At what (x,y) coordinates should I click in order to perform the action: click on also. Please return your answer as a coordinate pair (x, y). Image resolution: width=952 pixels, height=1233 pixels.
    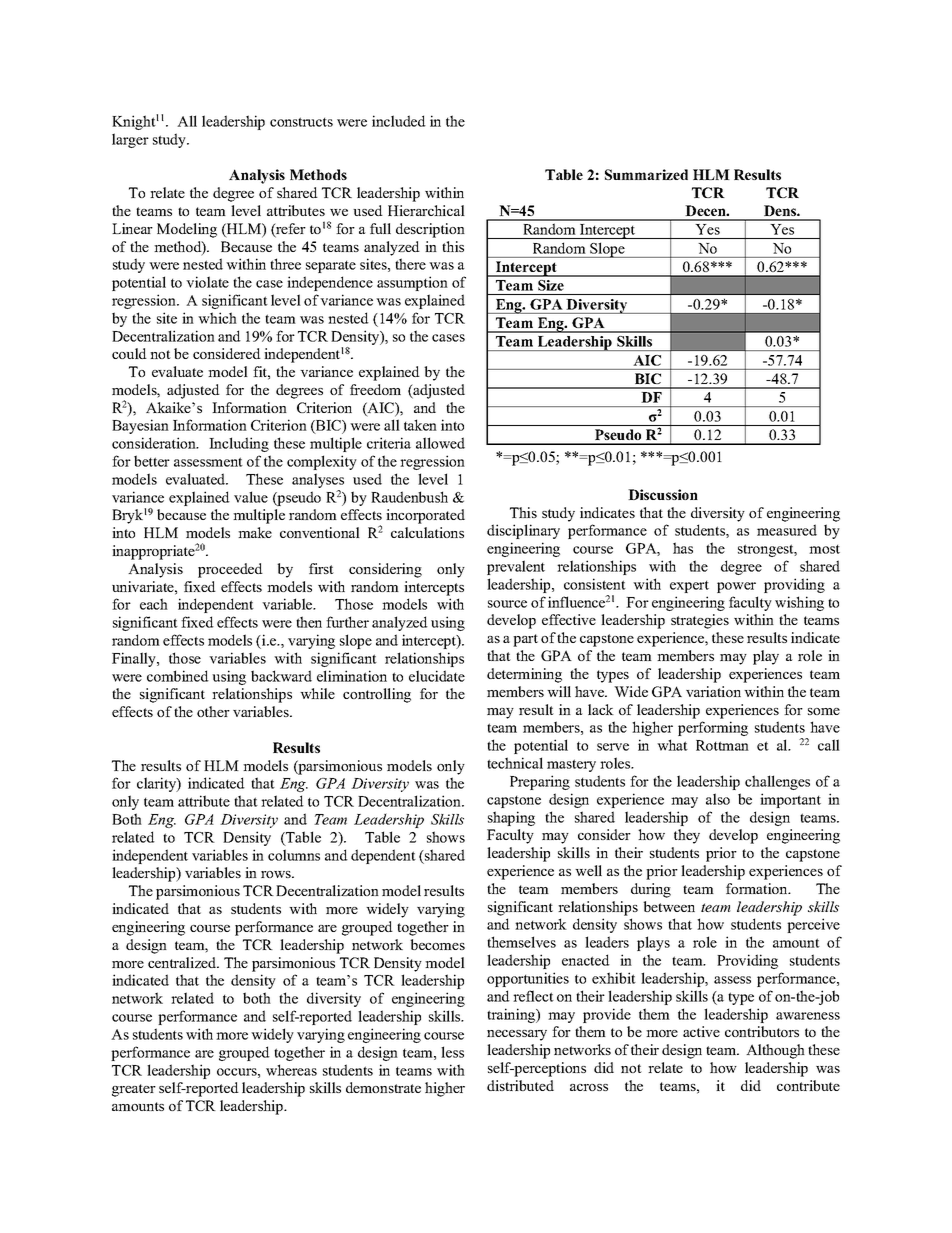
    Looking at the image, I should click on (718, 799).
